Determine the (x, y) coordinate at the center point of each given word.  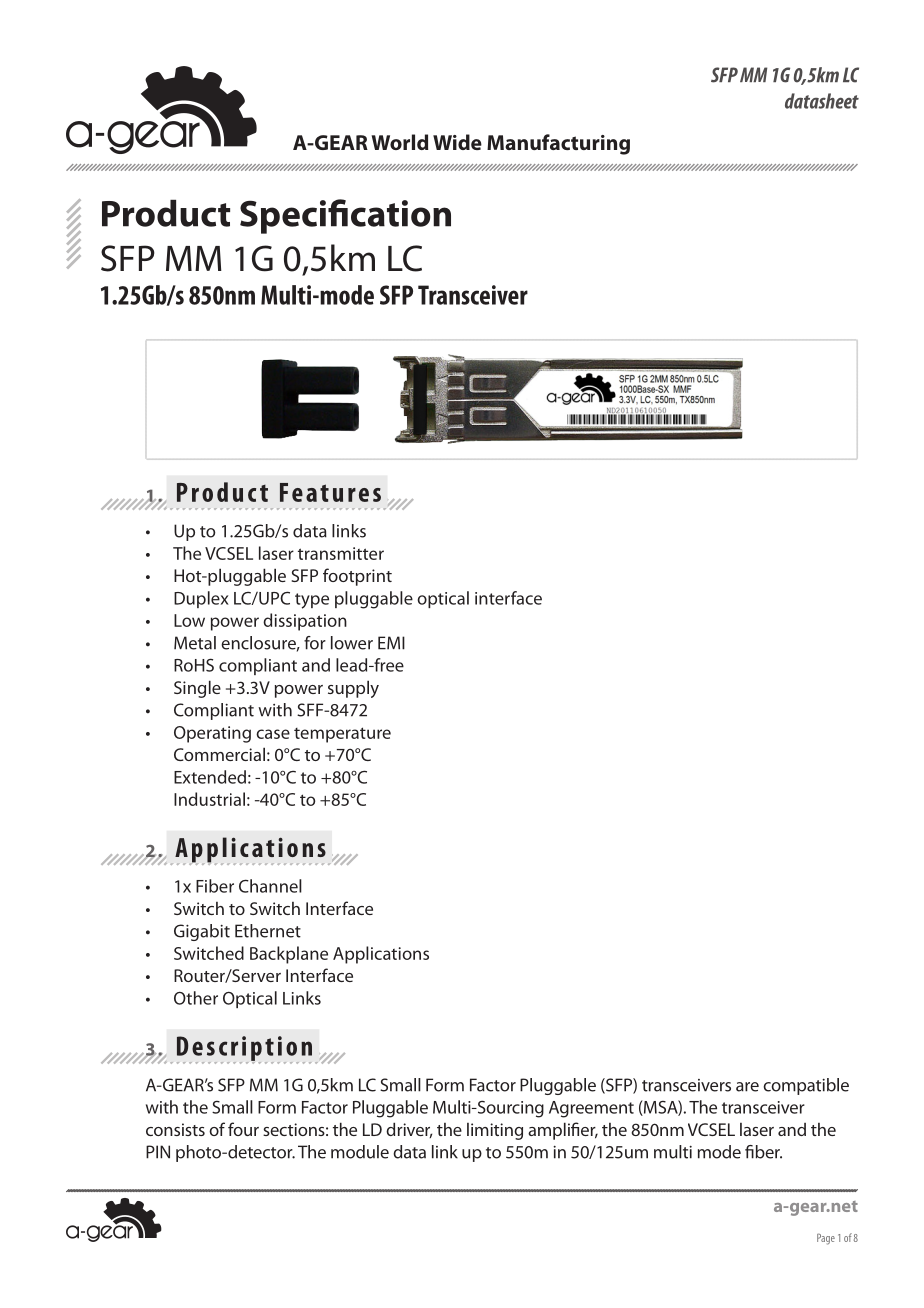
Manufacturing (558, 144)
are (747, 1087)
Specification (345, 216)
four (243, 1129)
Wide (457, 142)
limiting (495, 1131)
